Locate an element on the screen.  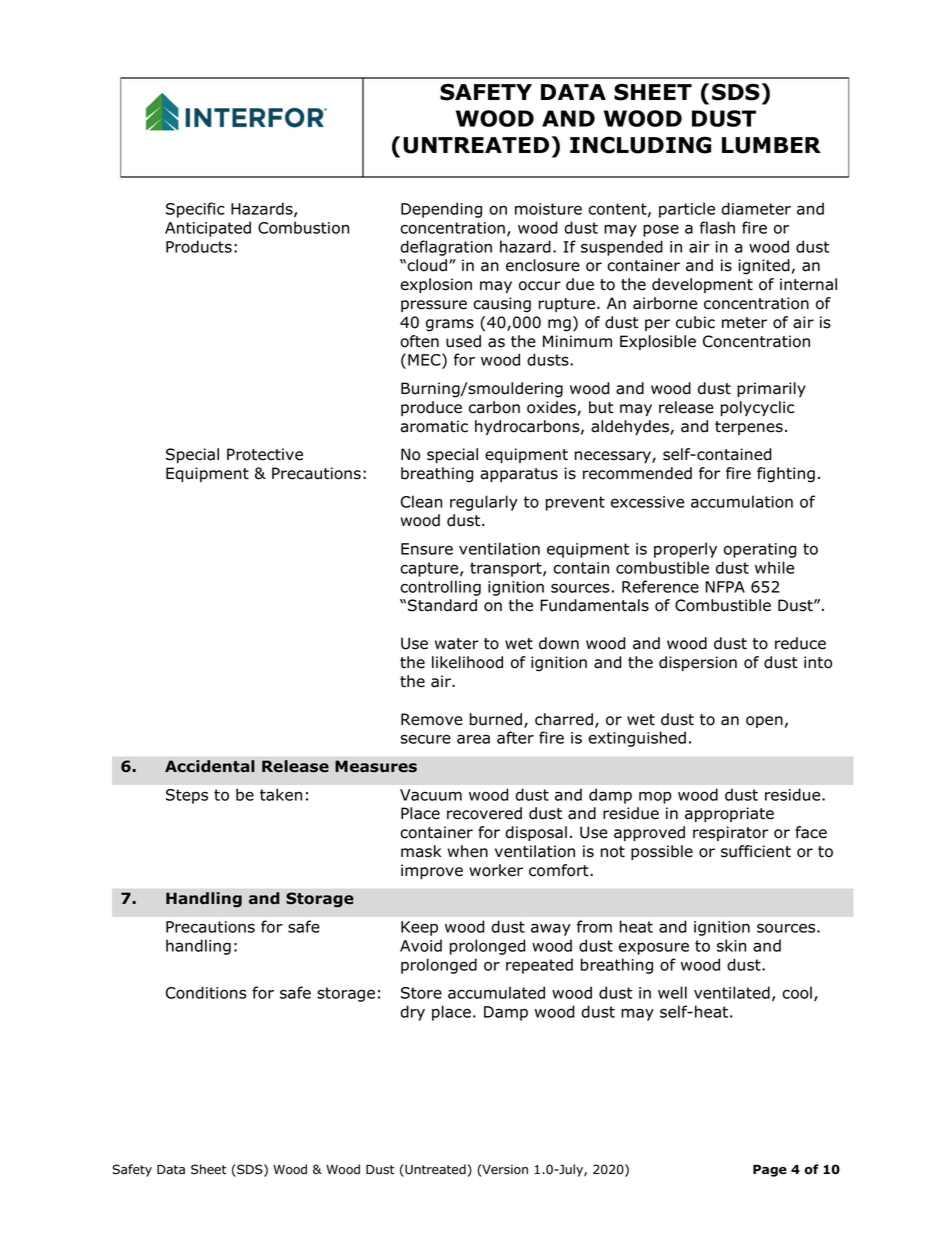
dry is located at coordinates (412, 1013).
